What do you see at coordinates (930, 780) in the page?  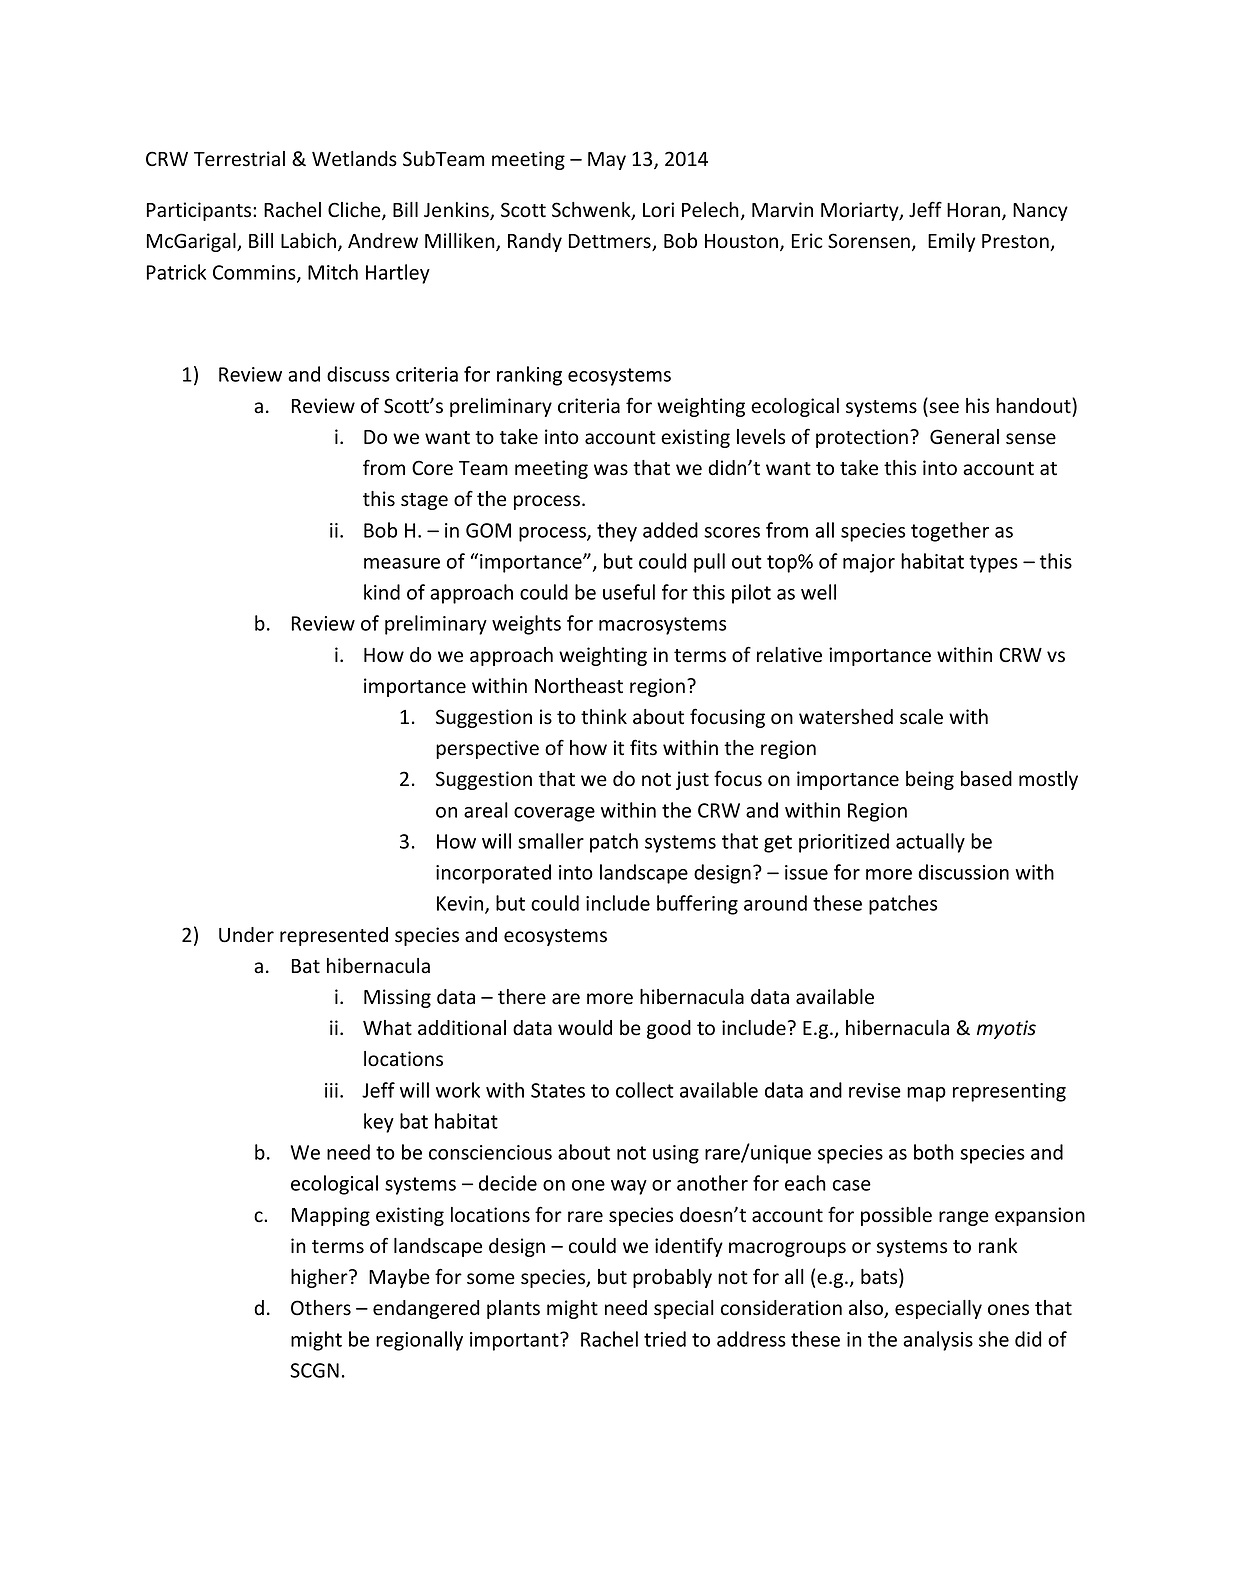 I see `being` at bounding box center [930, 780].
